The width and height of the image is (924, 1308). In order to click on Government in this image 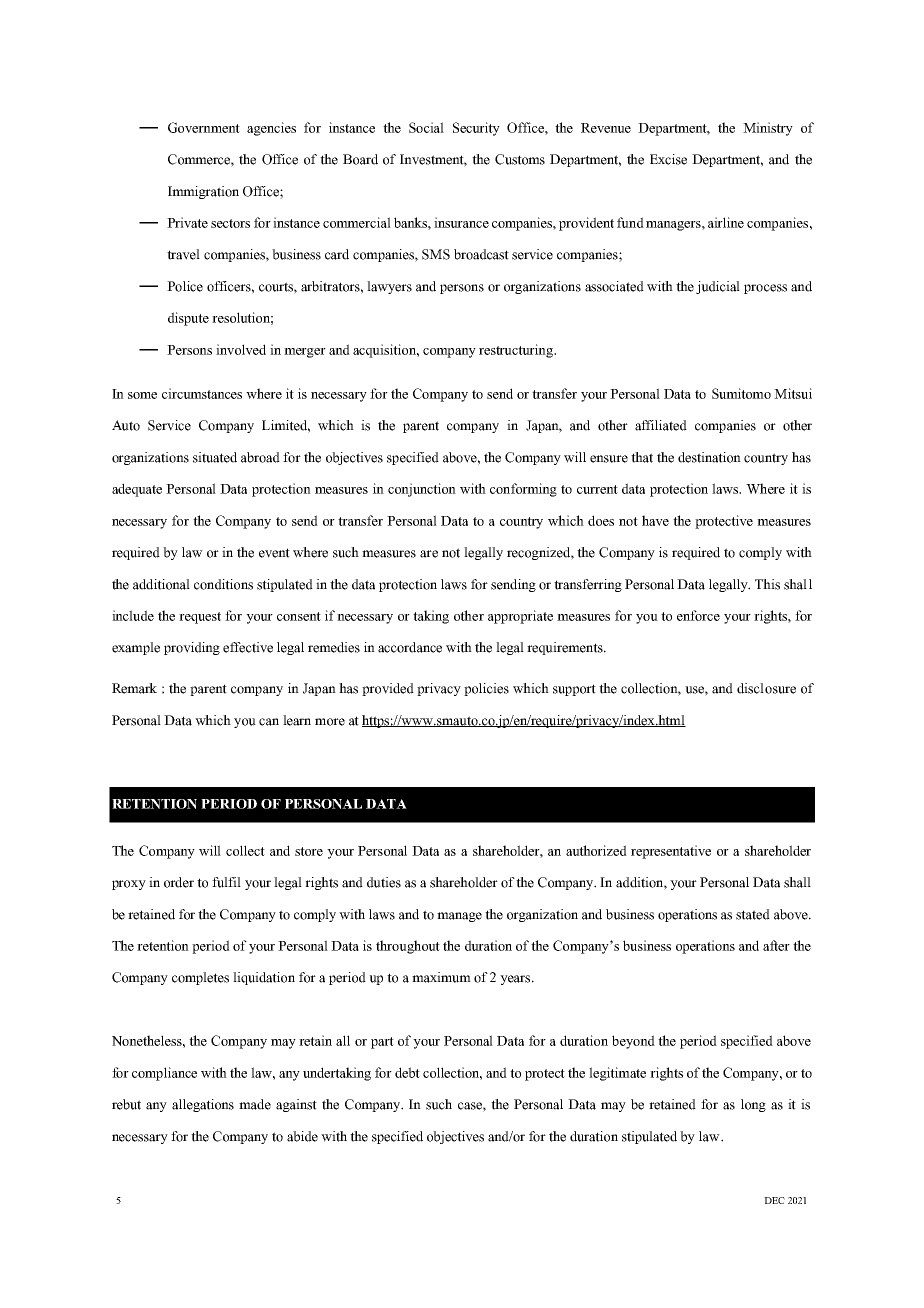, I will do `click(204, 127)`.
